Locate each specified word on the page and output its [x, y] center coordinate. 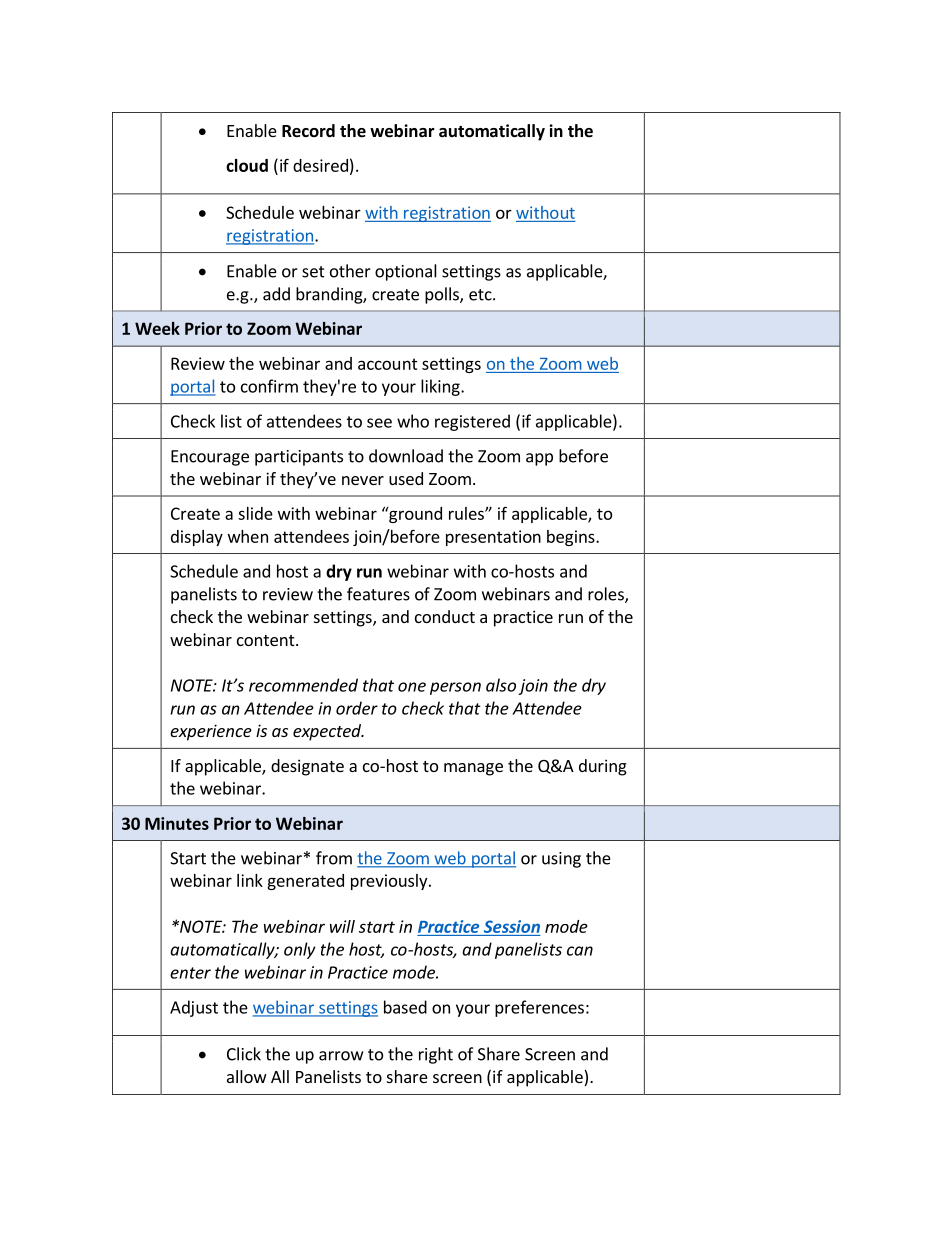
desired [320, 165]
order [357, 708]
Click [244, 1054]
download [406, 456]
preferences [539, 1008]
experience [211, 732]
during [603, 767]
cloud [247, 165]
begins [572, 538]
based [405, 1007]
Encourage [210, 458]
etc [481, 295]
